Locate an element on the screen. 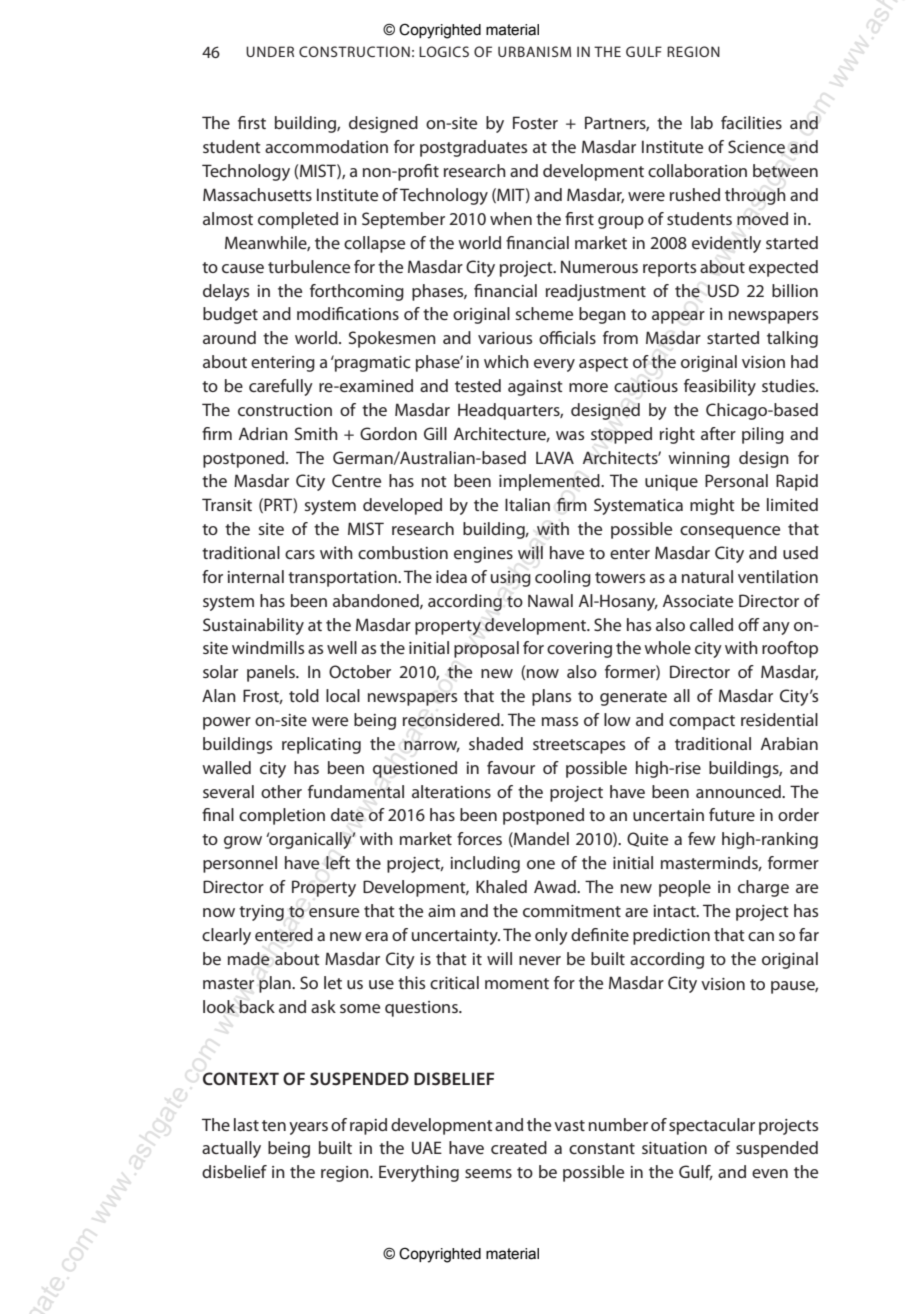 The width and height of the screenshot is (924, 1314). cars is located at coordinates (300, 554).
